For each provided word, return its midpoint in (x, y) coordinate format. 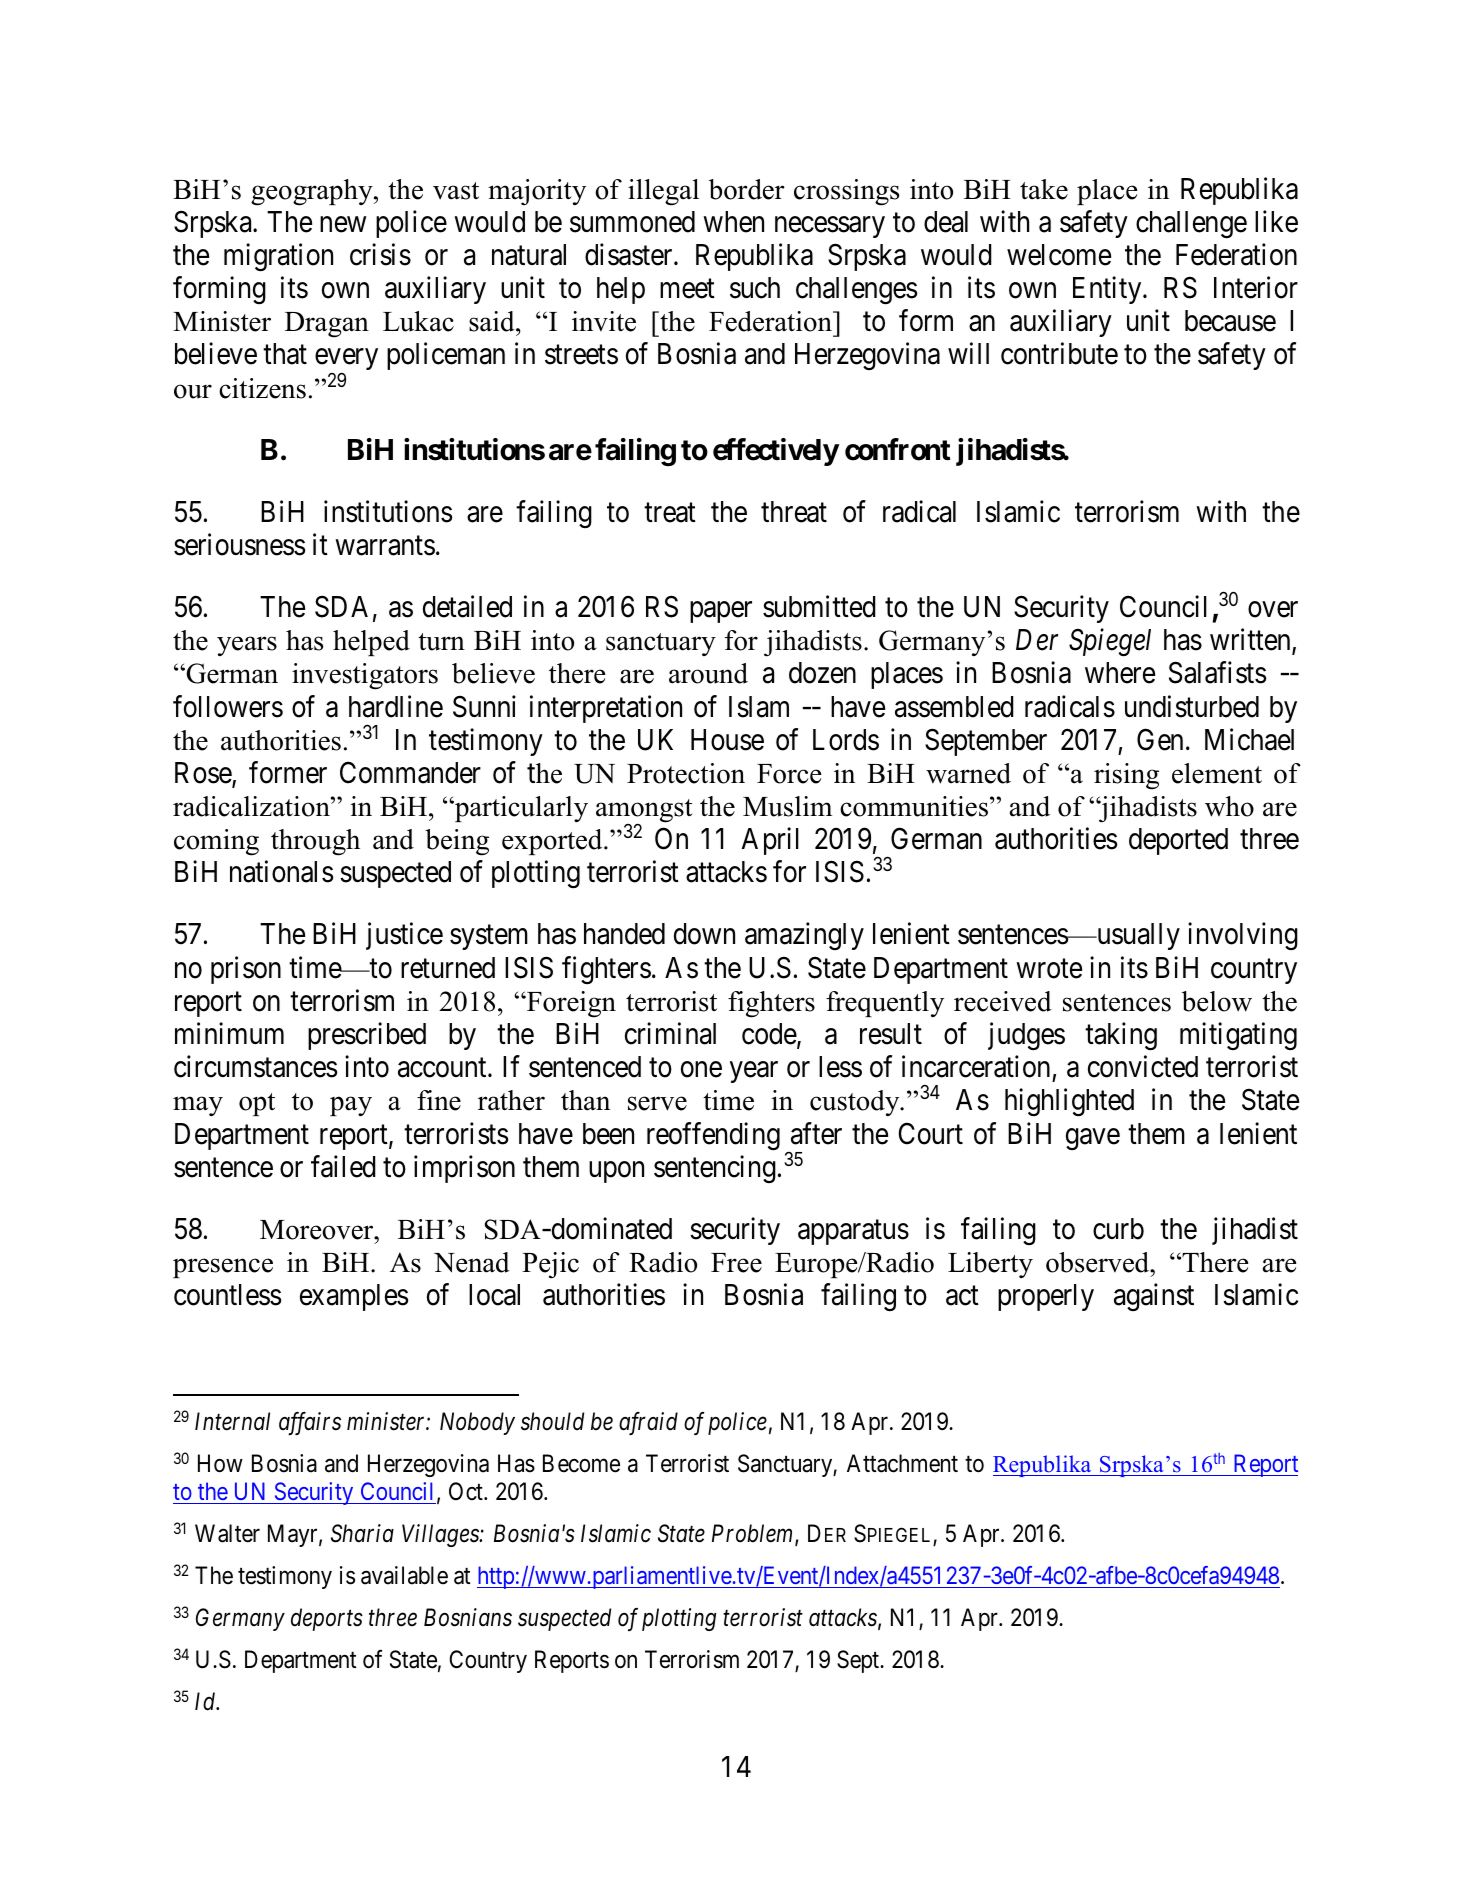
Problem (754, 1534)
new (343, 225)
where (1120, 673)
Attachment (902, 1463)
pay (351, 1106)
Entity (1108, 290)
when (733, 222)
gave (1093, 1139)
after (816, 1133)
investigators (365, 676)
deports (327, 1619)
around (708, 673)
